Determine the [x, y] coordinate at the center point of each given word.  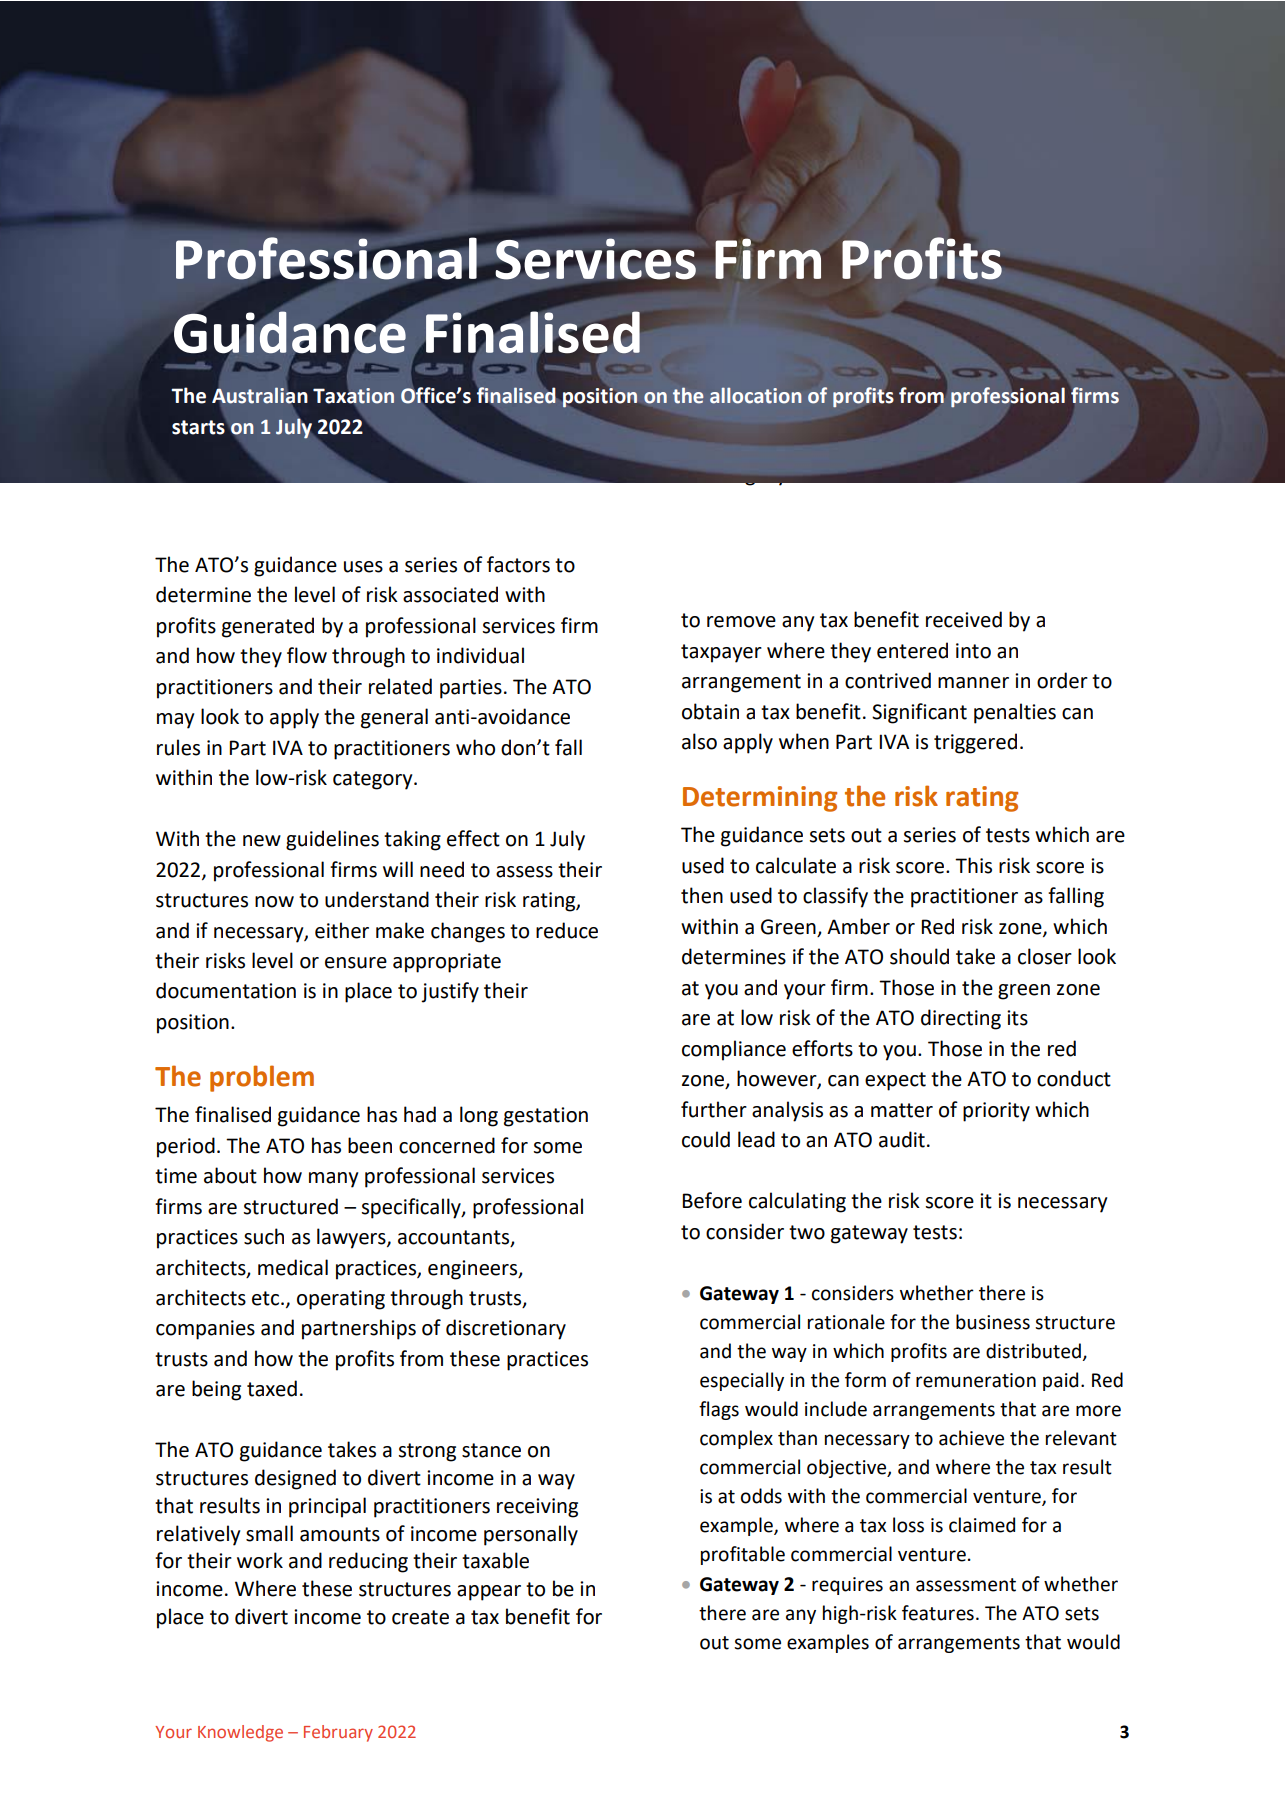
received [964, 619]
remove [741, 622]
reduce [567, 930]
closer [1045, 956]
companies [205, 1330]
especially [742, 1381]
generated [268, 627]
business [993, 1322]
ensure [356, 963]
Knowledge [240, 1733]
